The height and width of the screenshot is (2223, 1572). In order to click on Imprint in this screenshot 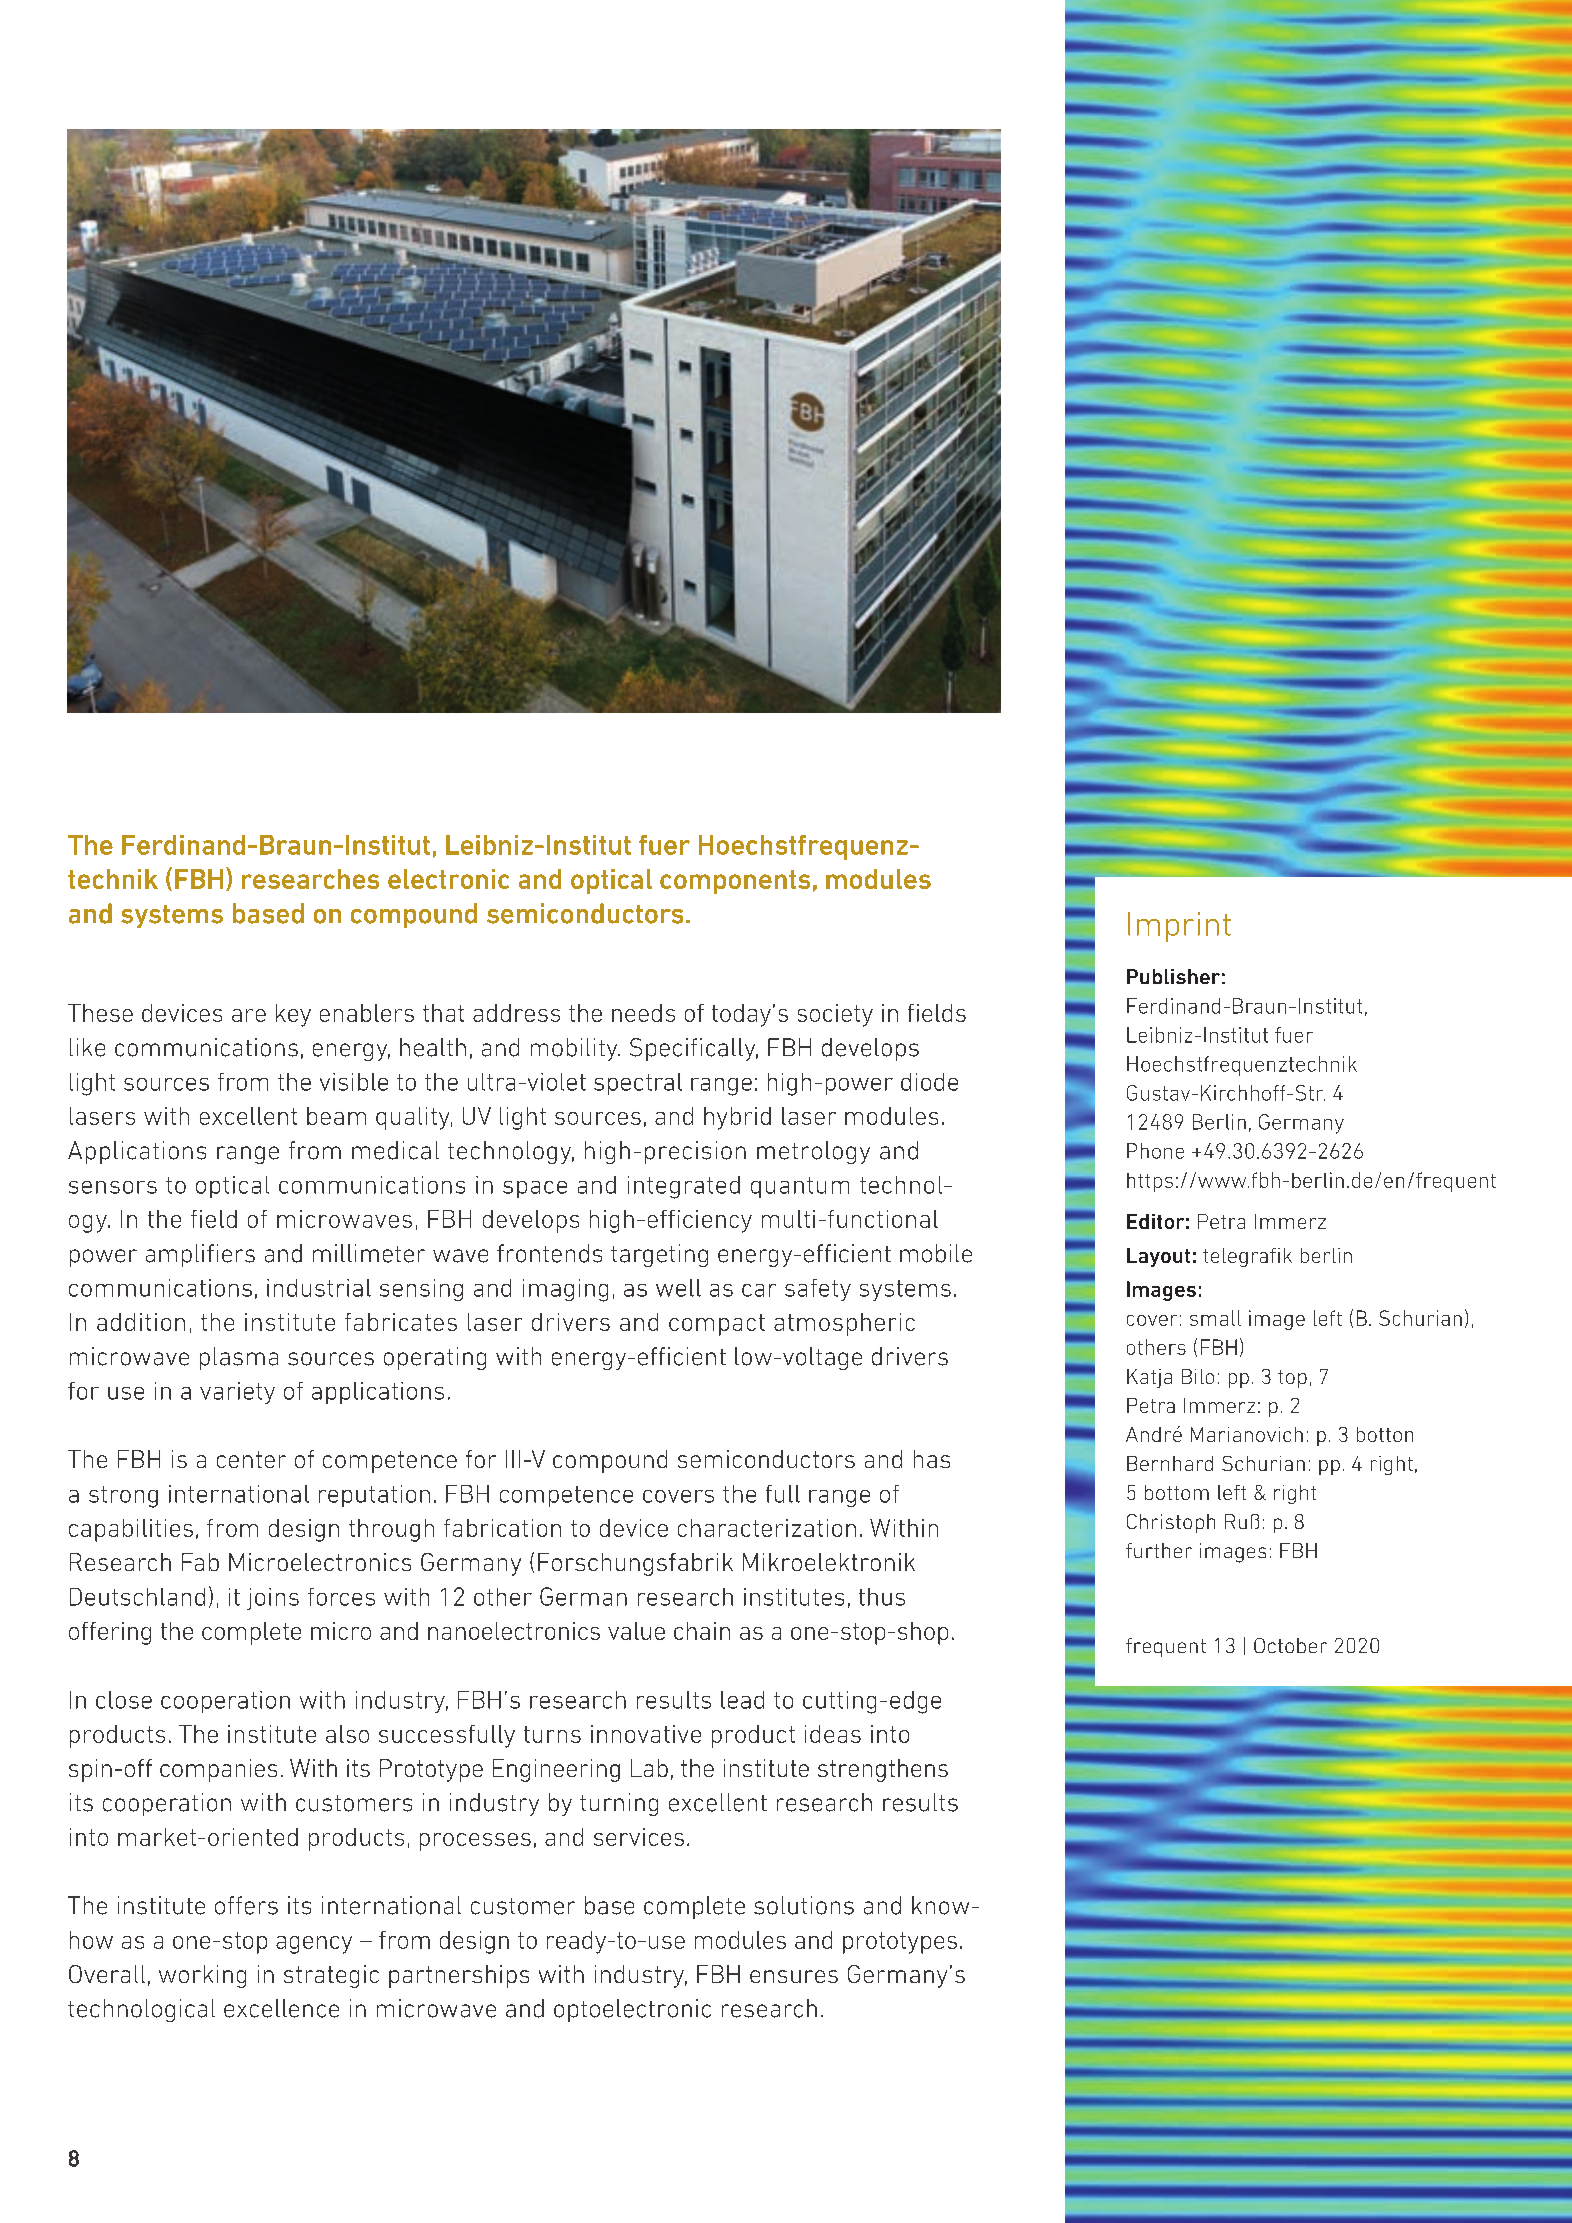, I will do `click(1179, 927)`.
